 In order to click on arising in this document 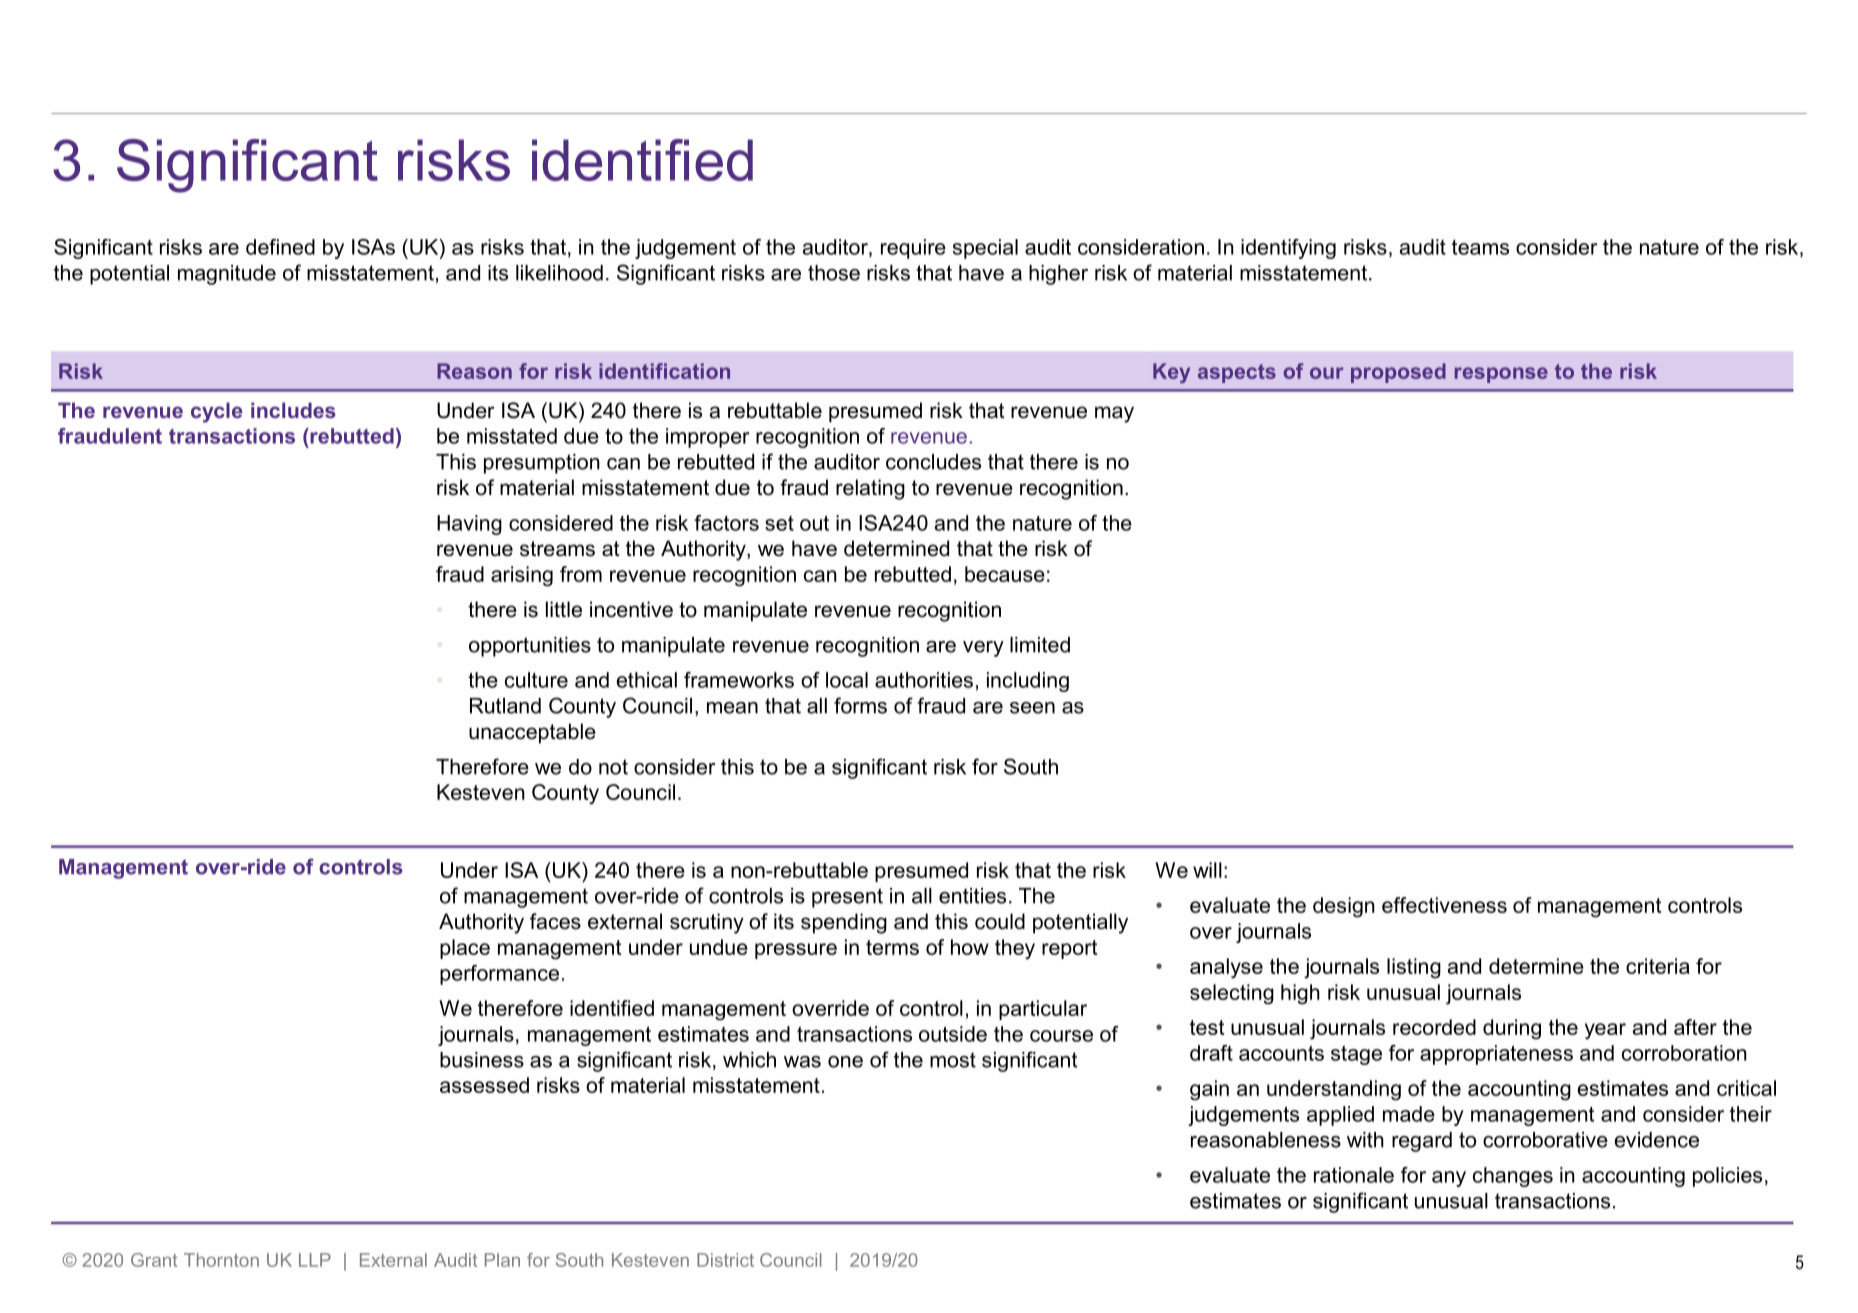, I will do `click(522, 576)`.
